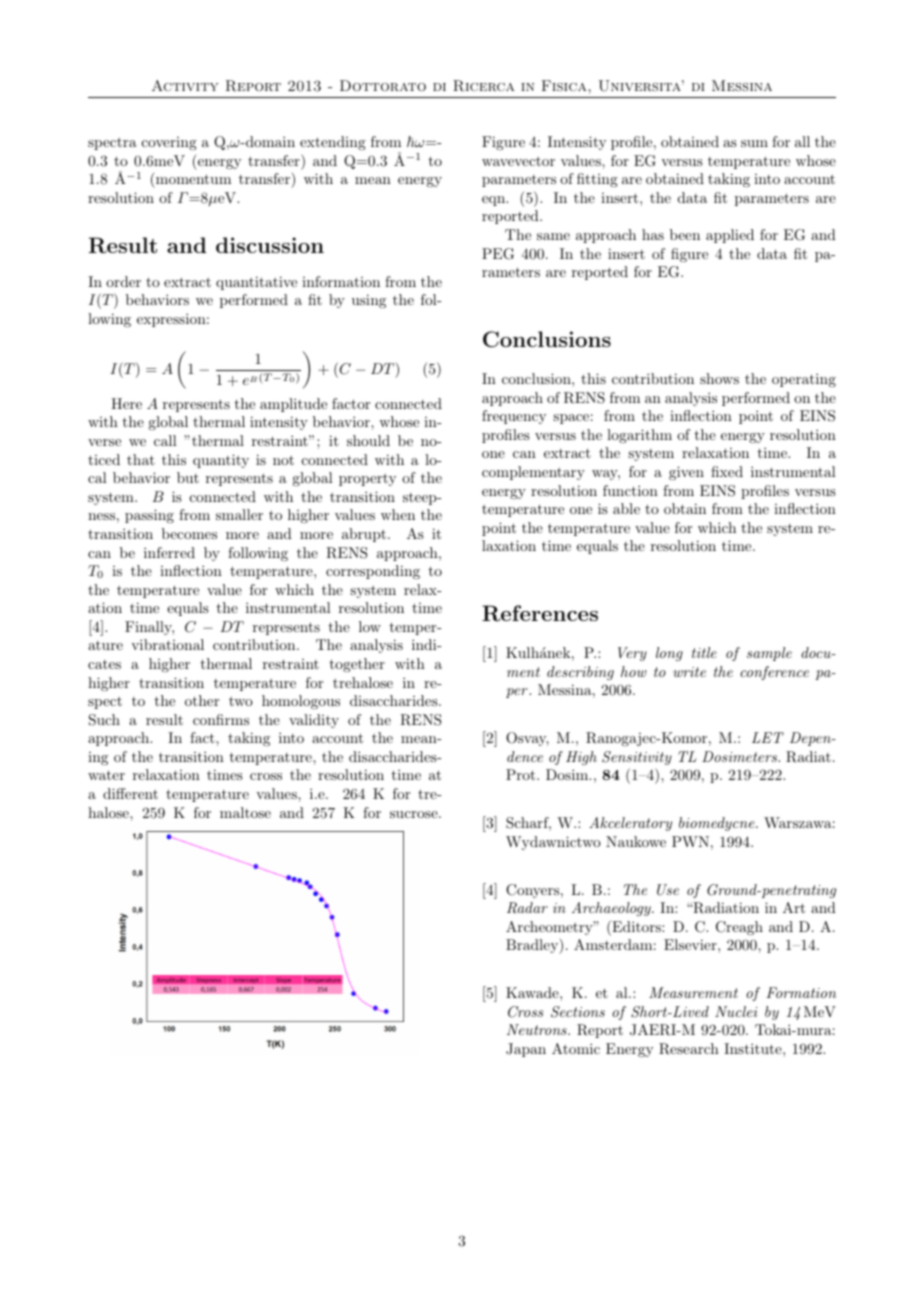 This screenshot has height=1308, width=924. I want to click on Prot, so click(522, 774).
